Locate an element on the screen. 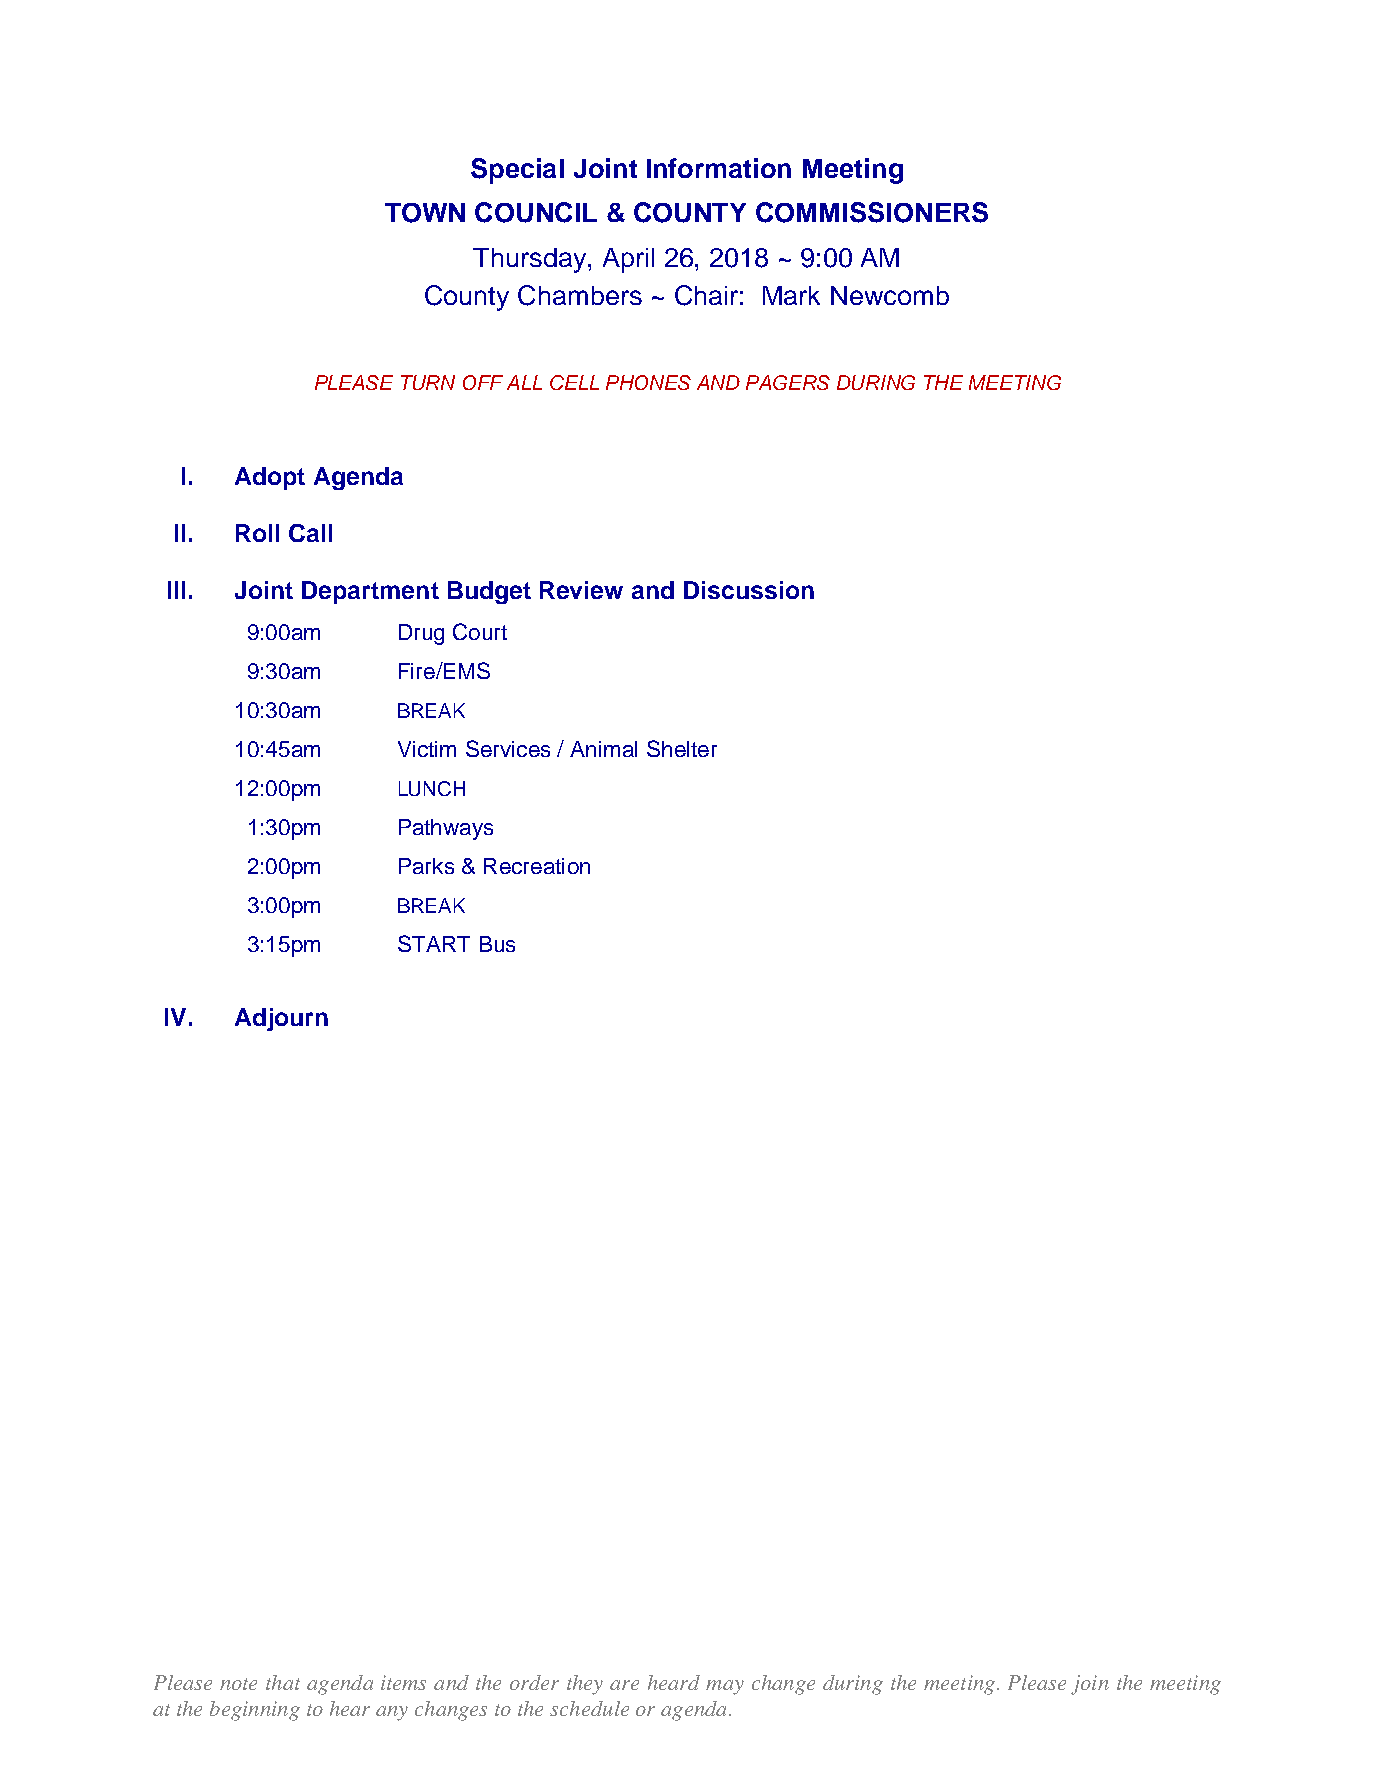 This screenshot has height=1791, width=1384. Roll is located at coordinates (257, 533).
